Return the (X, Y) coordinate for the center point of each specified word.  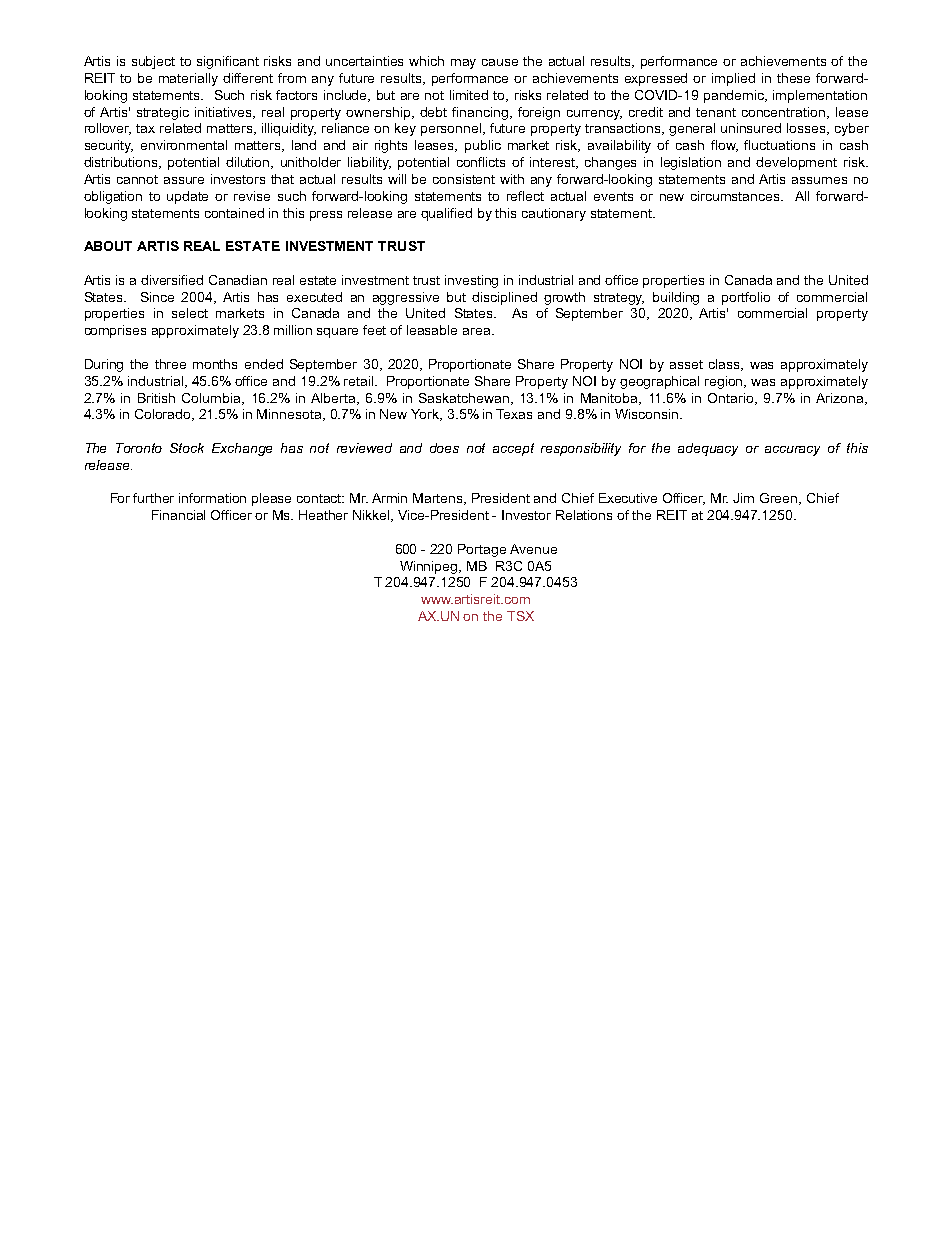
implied (733, 79)
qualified (446, 214)
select (190, 313)
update (187, 197)
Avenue (533, 549)
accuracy (792, 451)
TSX (520, 616)
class (726, 365)
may (463, 64)
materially (188, 79)
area (478, 331)
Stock (187, 448)
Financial (178, 515)
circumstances (737, 196)
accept (513, 449)
